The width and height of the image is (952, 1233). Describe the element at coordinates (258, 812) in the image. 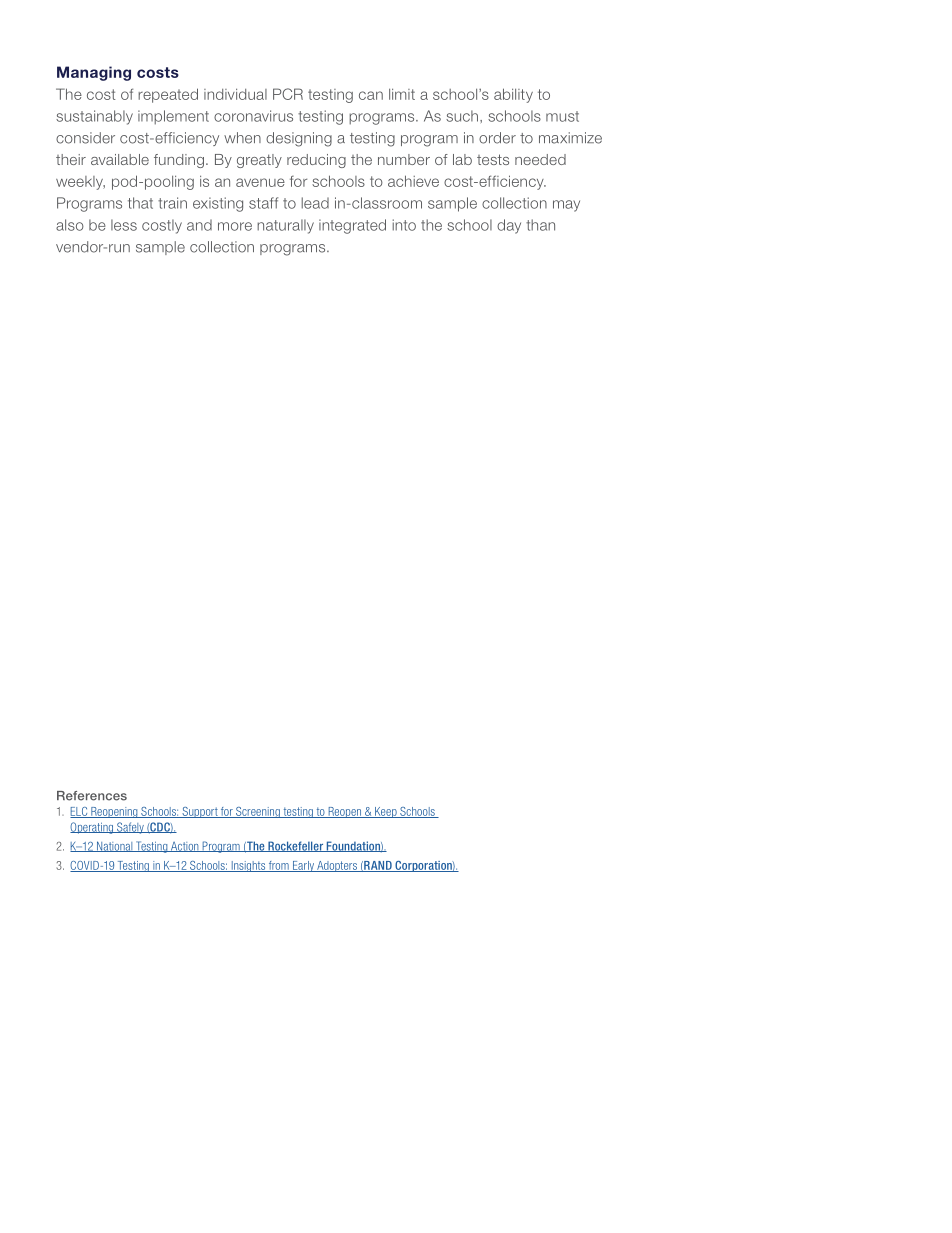

I see `Screening` at that location.
